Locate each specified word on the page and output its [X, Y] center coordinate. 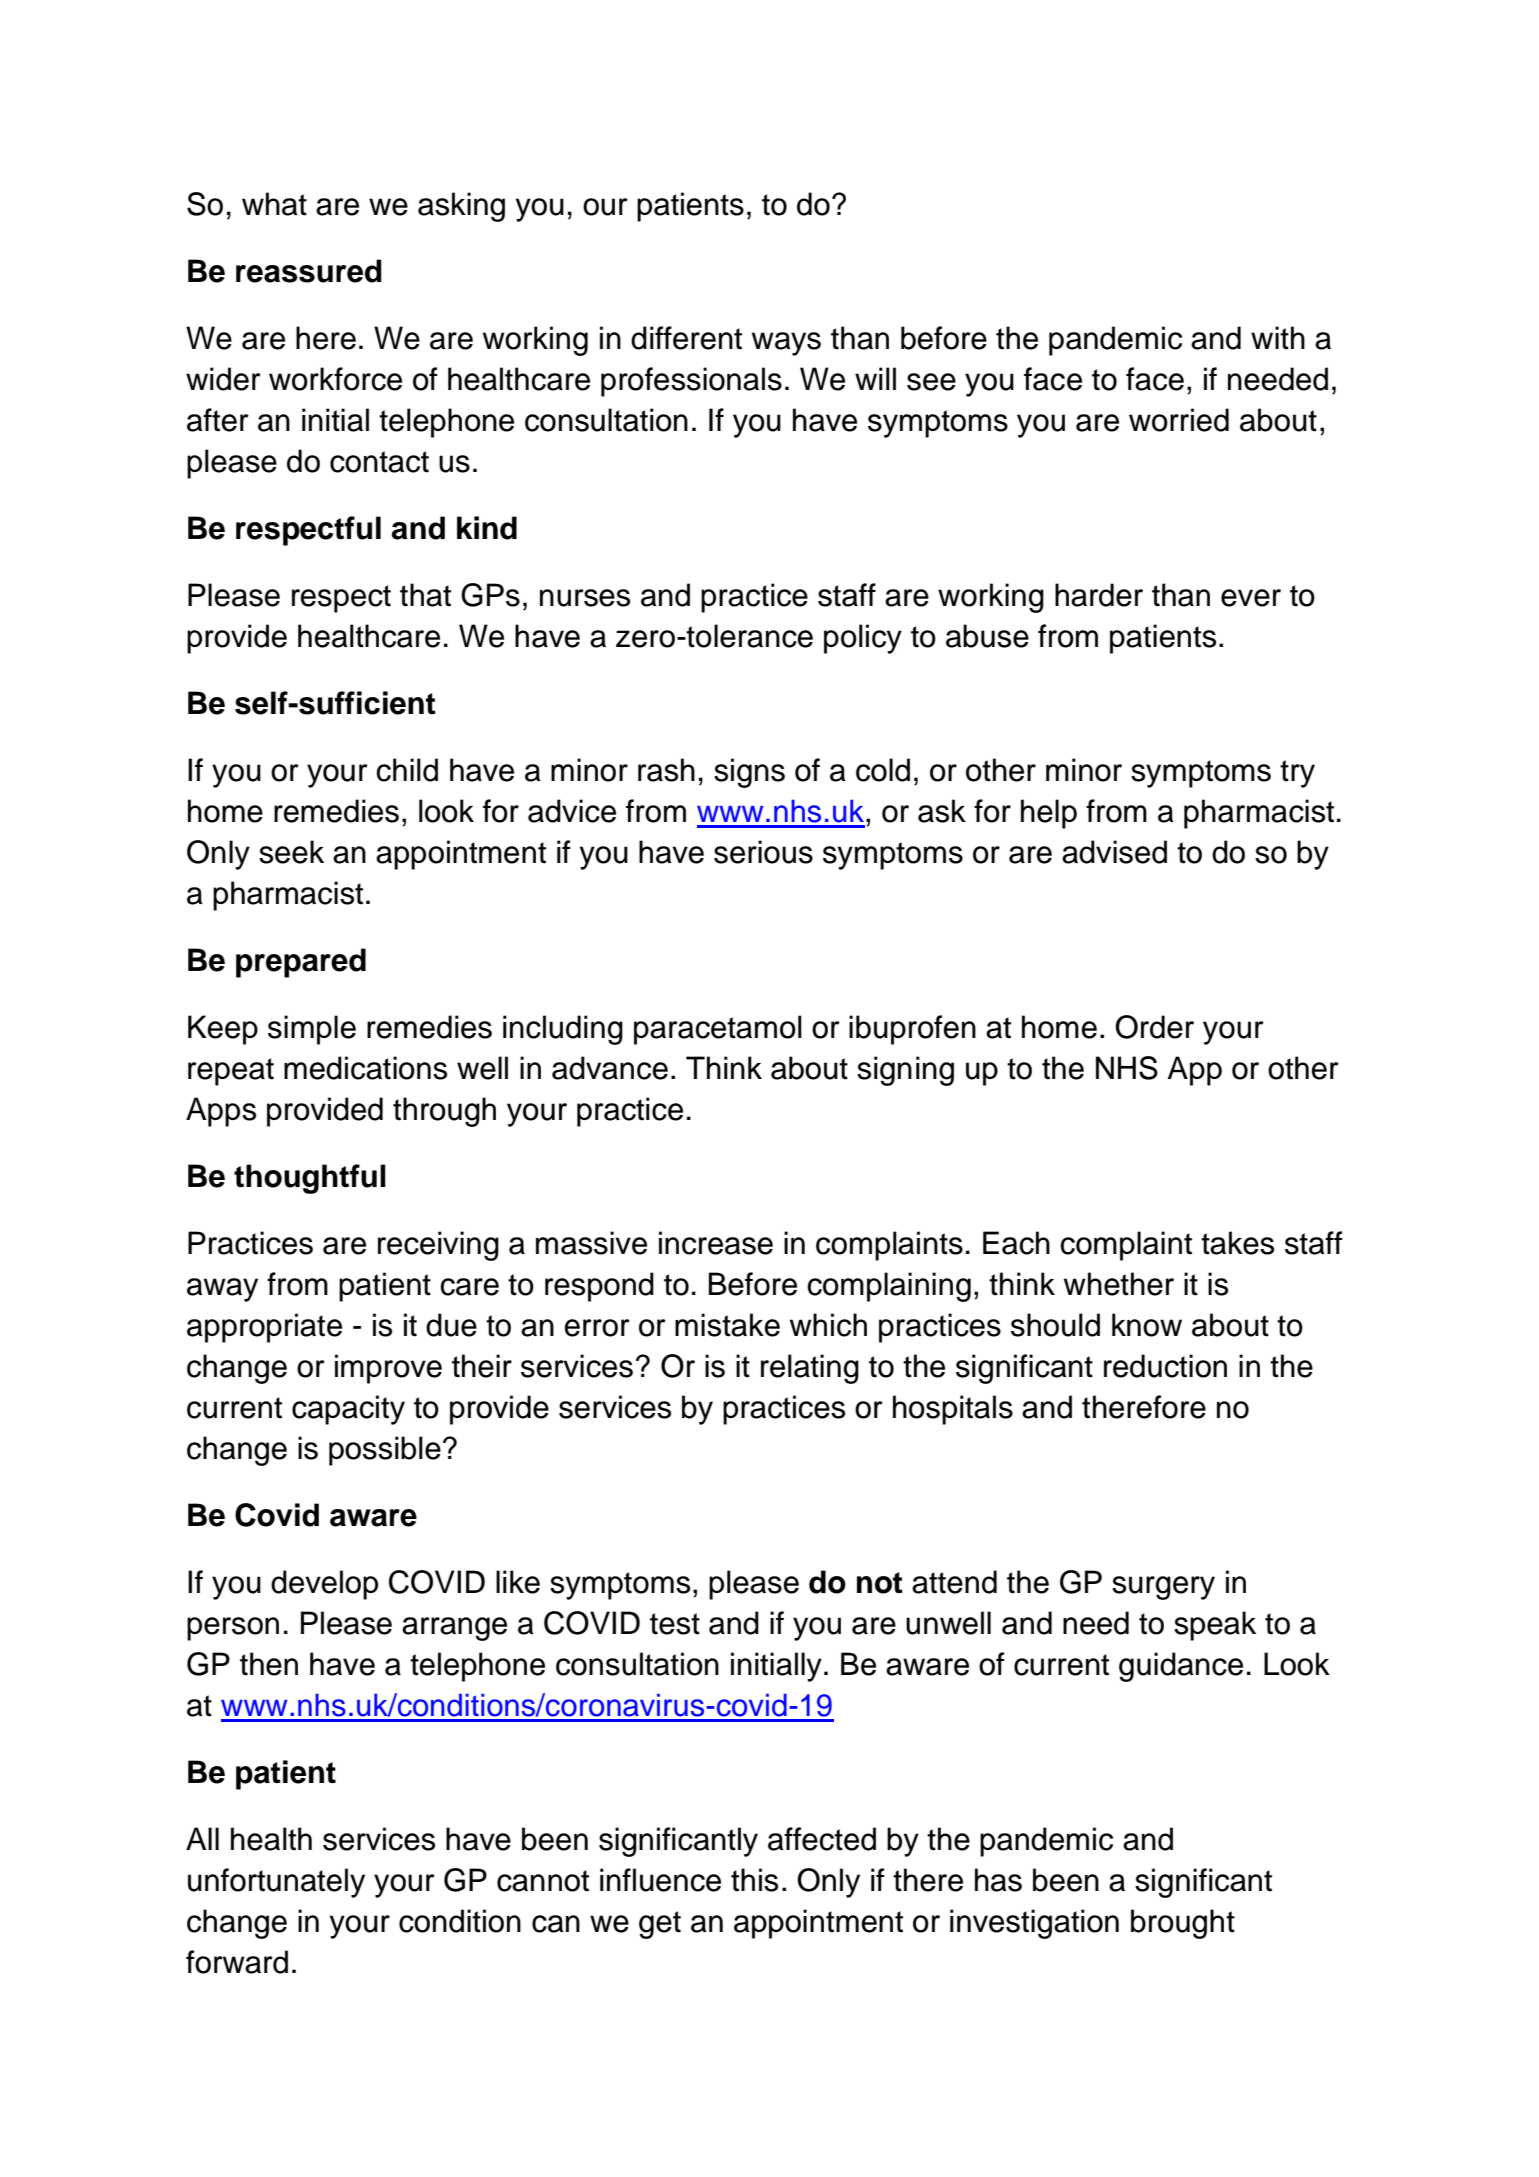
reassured [309, 271]
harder [1099, 595]
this [754, 1880]
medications [365, 1068]
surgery [1163, 1588]
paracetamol [718, 1030]
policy [863, 639]
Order [1154, 1027]
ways [786, 344]
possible [385, 1451]
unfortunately [276, 1883]
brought [1183, 1924]
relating [810, 1369]
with [1278, 338]
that [425, 595]
